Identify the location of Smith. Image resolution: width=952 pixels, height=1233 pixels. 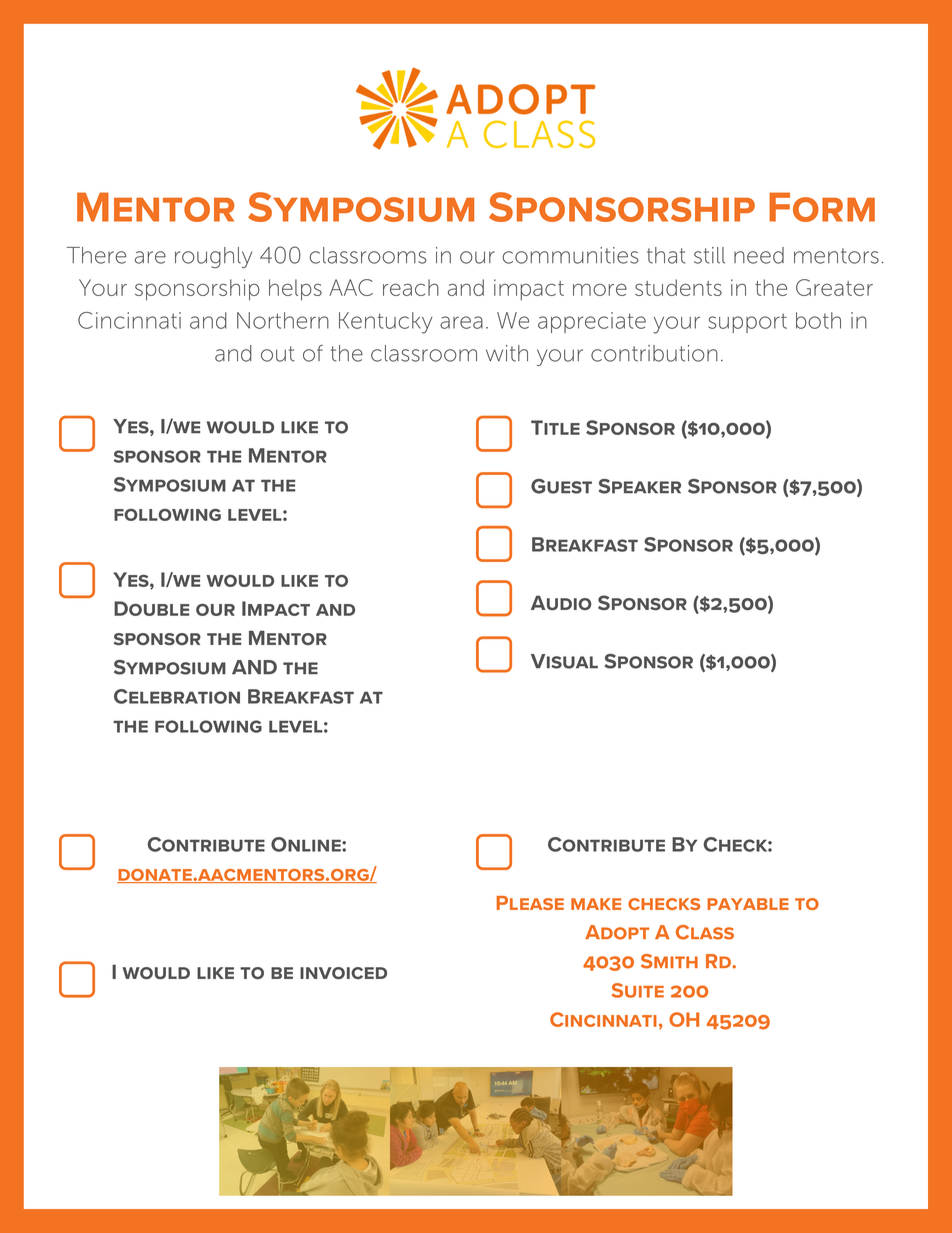
(669, 961).
